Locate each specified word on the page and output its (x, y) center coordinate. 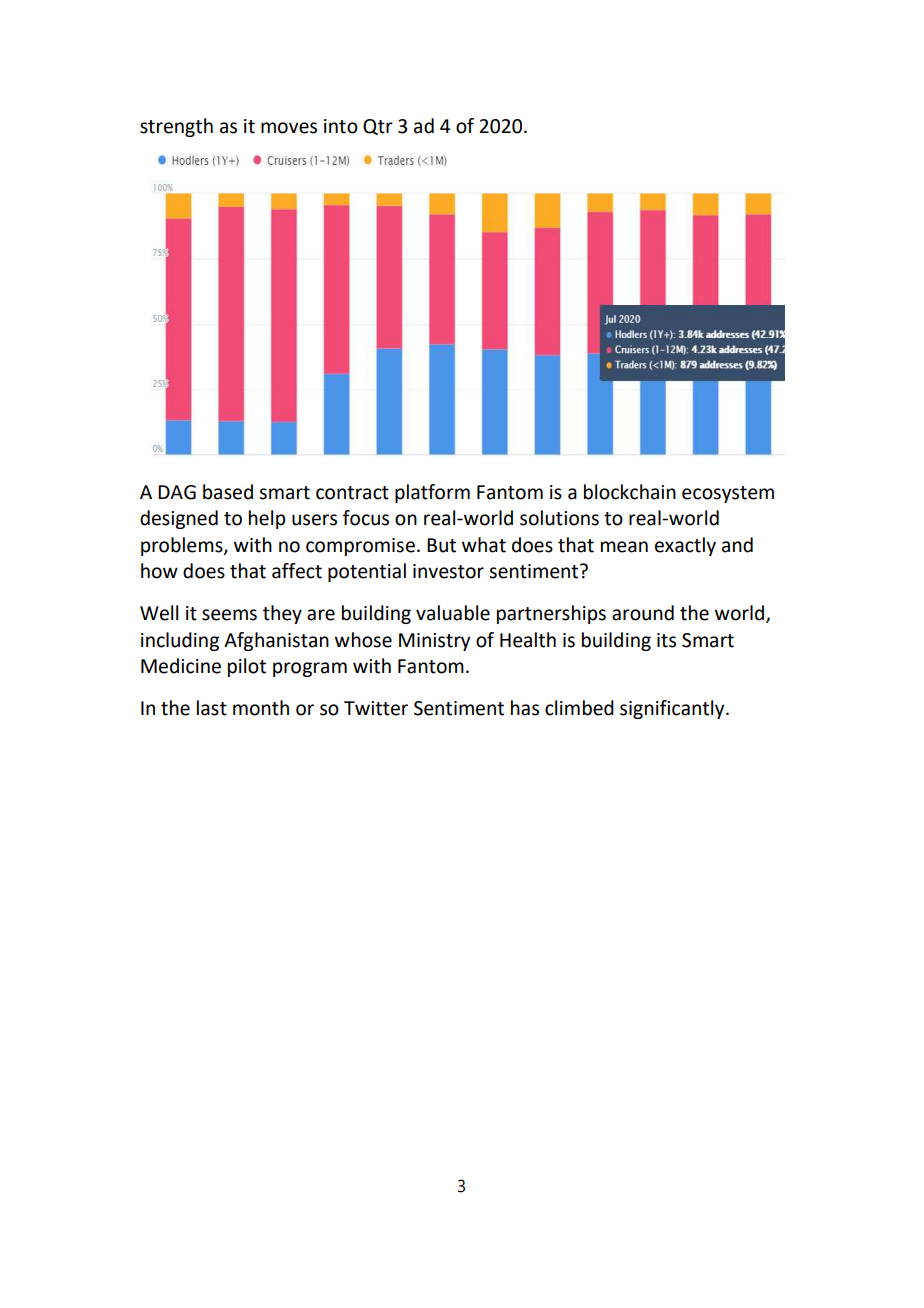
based (228, 492)
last (212, 708)
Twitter (376, 708)
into (341, 126)
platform (432, 493)
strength (176, 127)
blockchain (630, 492)
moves (289, 128)
